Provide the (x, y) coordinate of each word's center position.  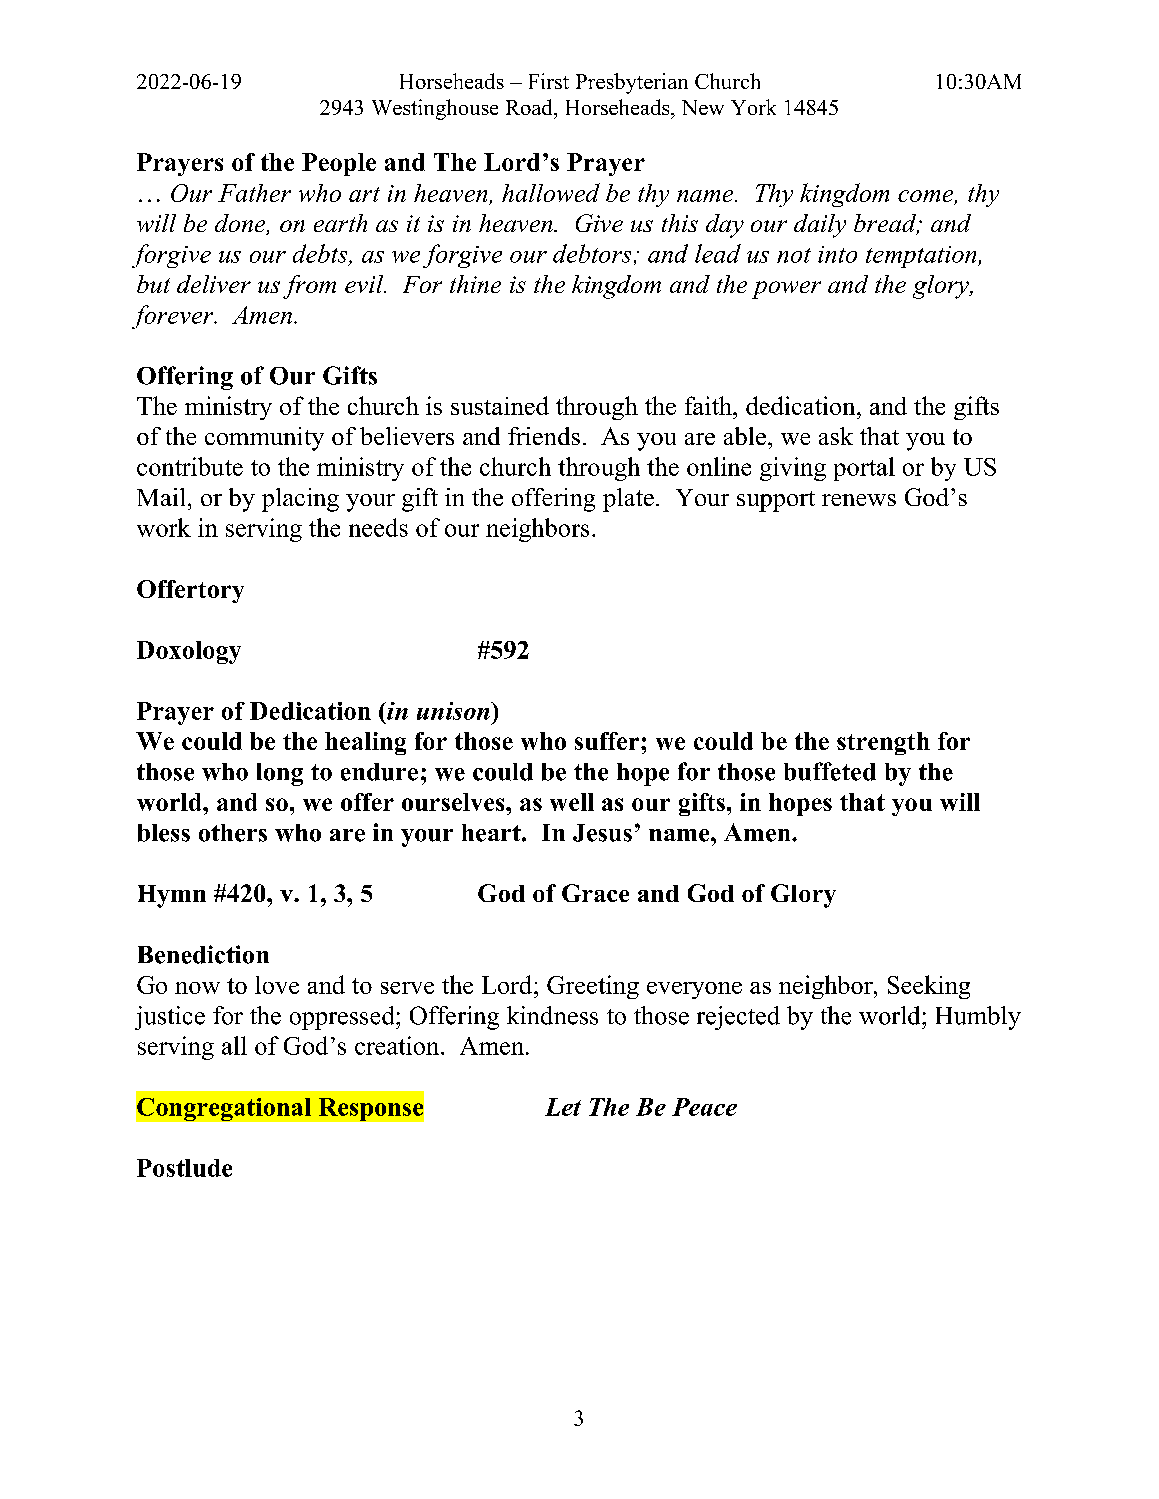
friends (544, 436)
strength (883, 743)
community (264, 439)
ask (836, 436)
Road (530, 107)
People (339, 164)
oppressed (343, 1018)
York (753, 107)
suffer (608, 741)
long (280, 774)
